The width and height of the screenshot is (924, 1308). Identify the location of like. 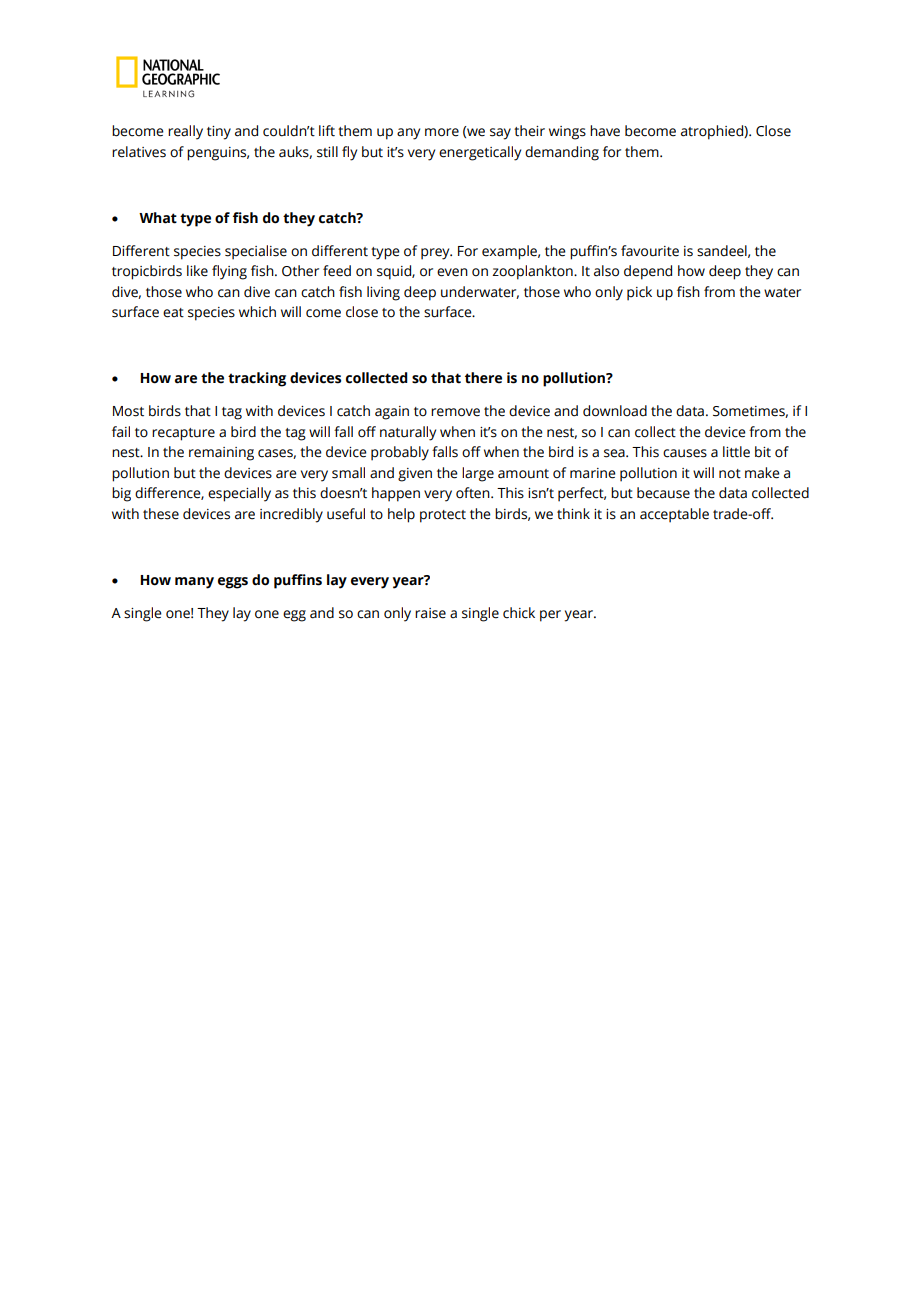
(197, 271).
